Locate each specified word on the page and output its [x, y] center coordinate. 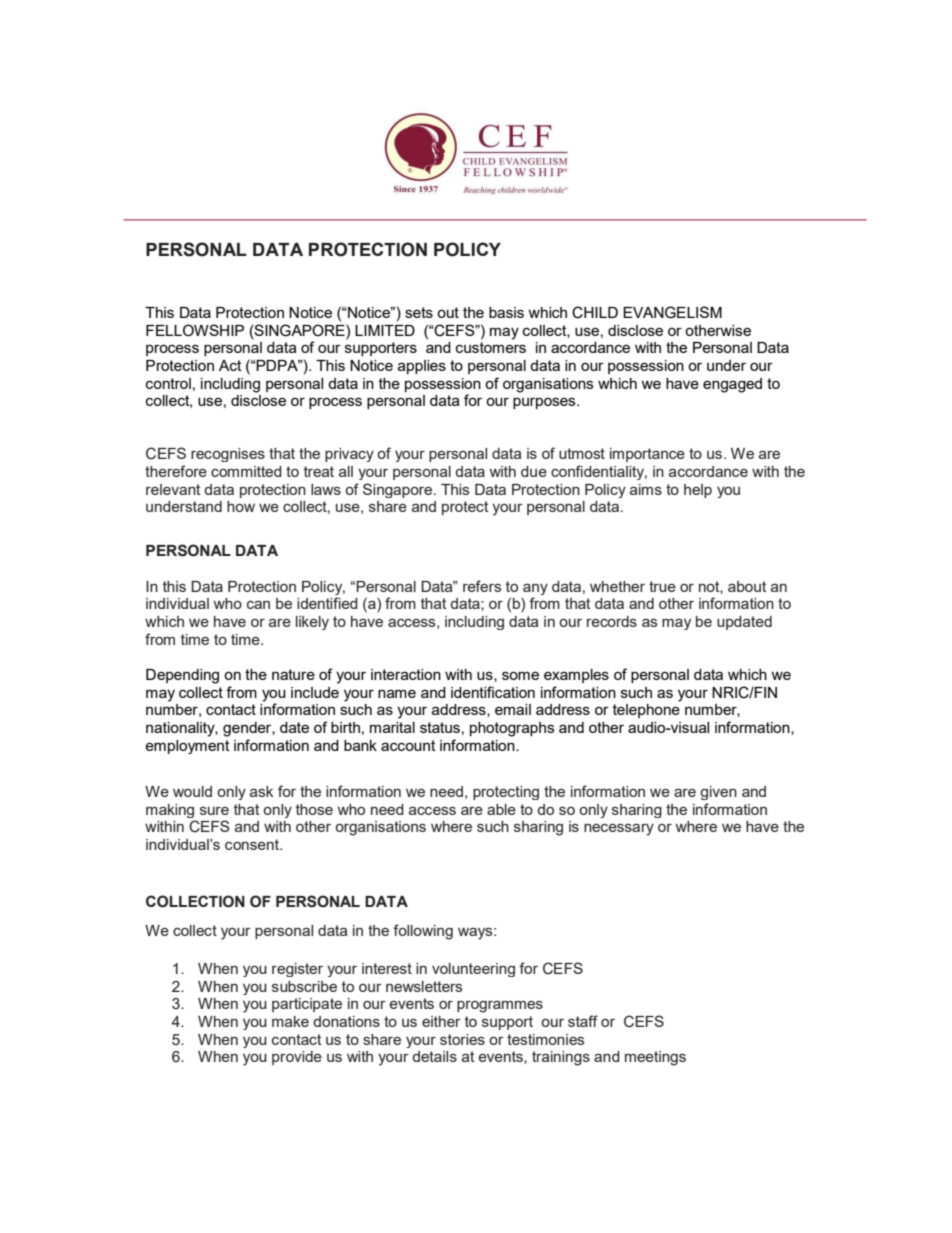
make [290, 1021]
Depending [182, 676]
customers [491, 347]
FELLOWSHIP [195, 330]
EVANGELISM [672, 312]
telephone [646, 711]
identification [493, 692]
